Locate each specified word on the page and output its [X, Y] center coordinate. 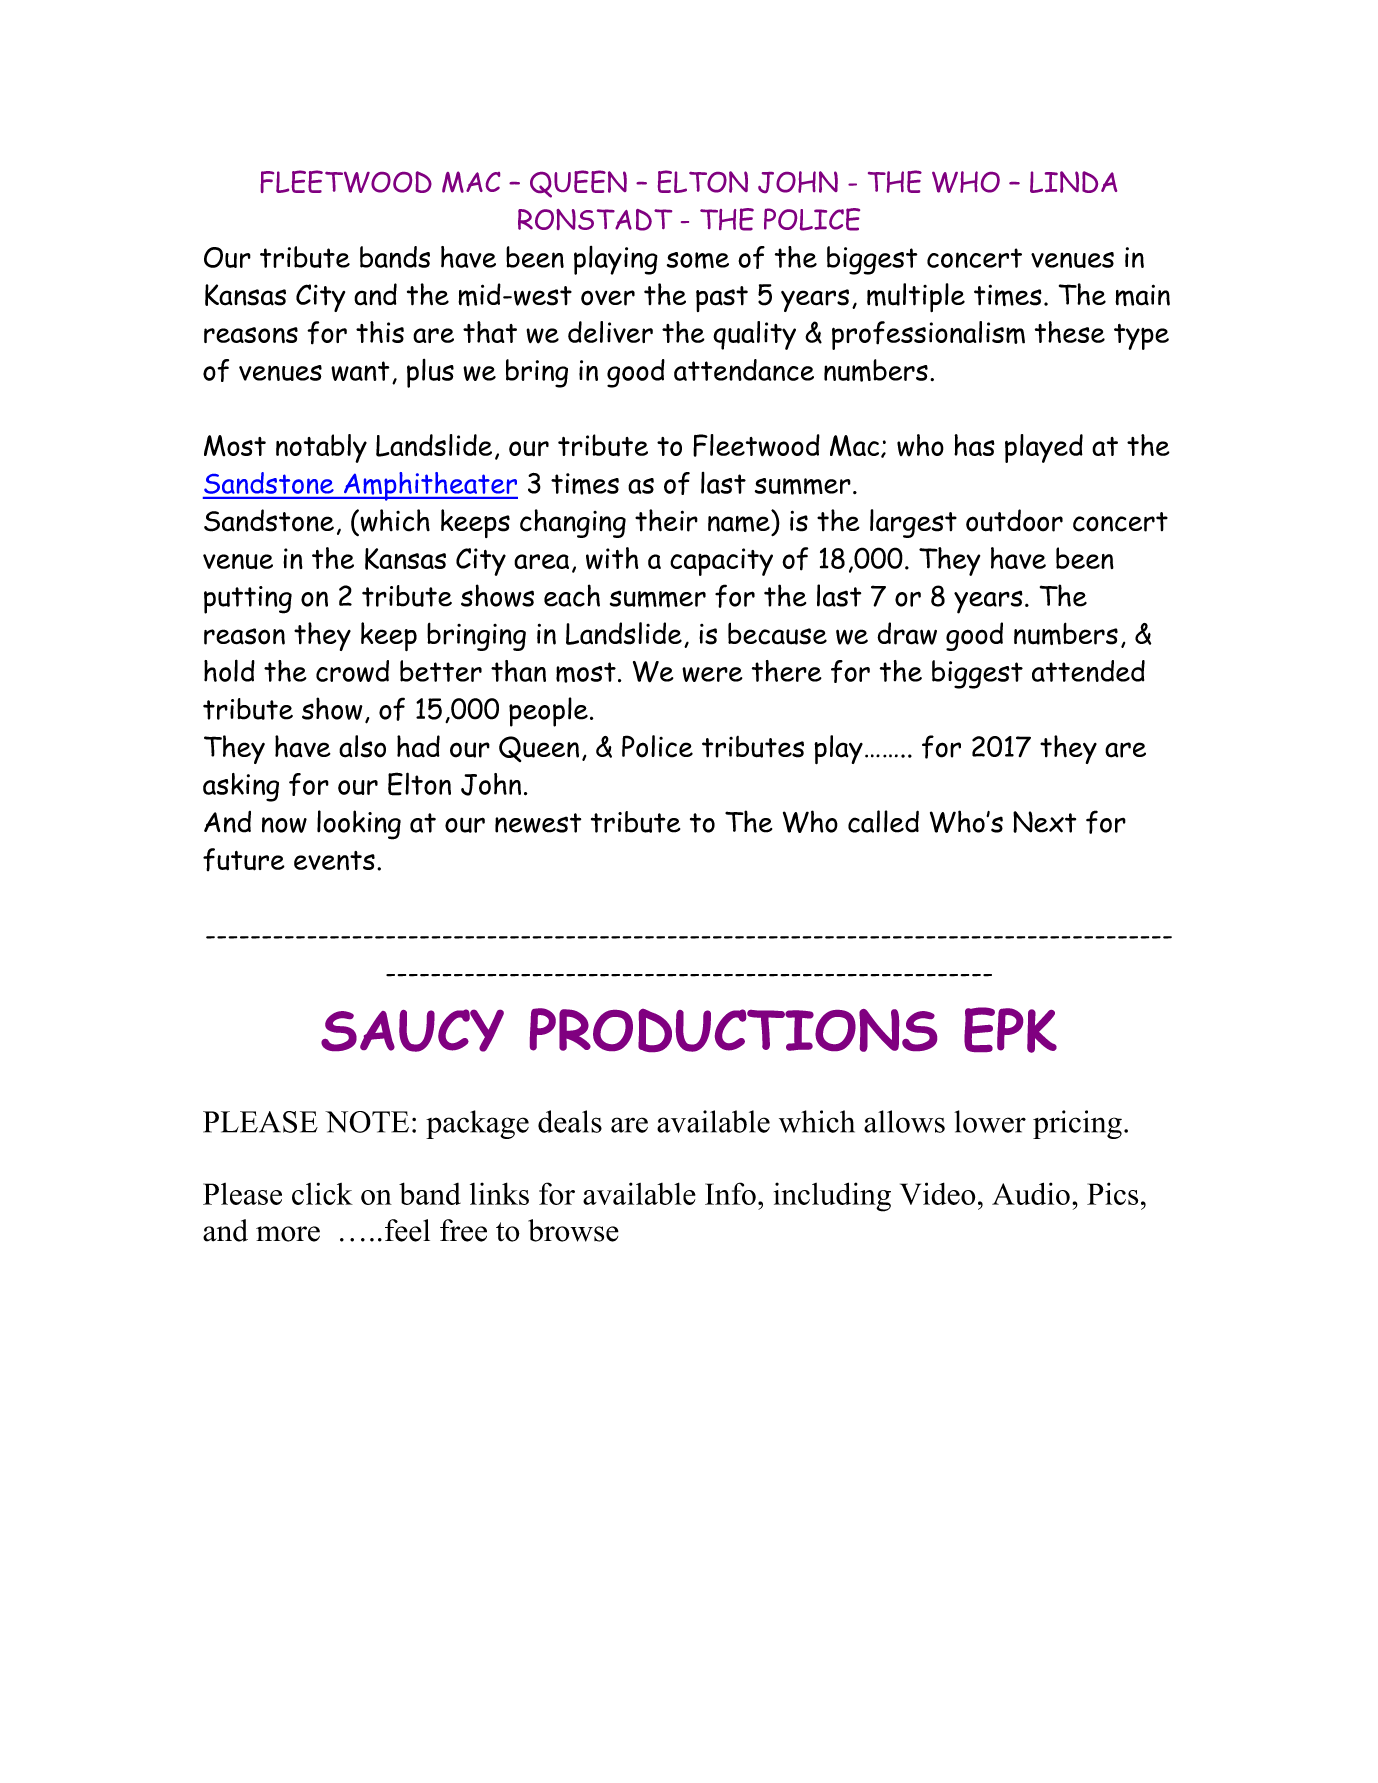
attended [1088, 671]
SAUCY [412, 1030]
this [380, 332]
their [666, 520]
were [712, 674]
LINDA [1073, 182]
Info [730, 1193]
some [698, 260]
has [974, 445]
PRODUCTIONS [733, 1030]
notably [321, 448]
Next [1044, 822]
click [322, 1193]
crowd [352, 671]
